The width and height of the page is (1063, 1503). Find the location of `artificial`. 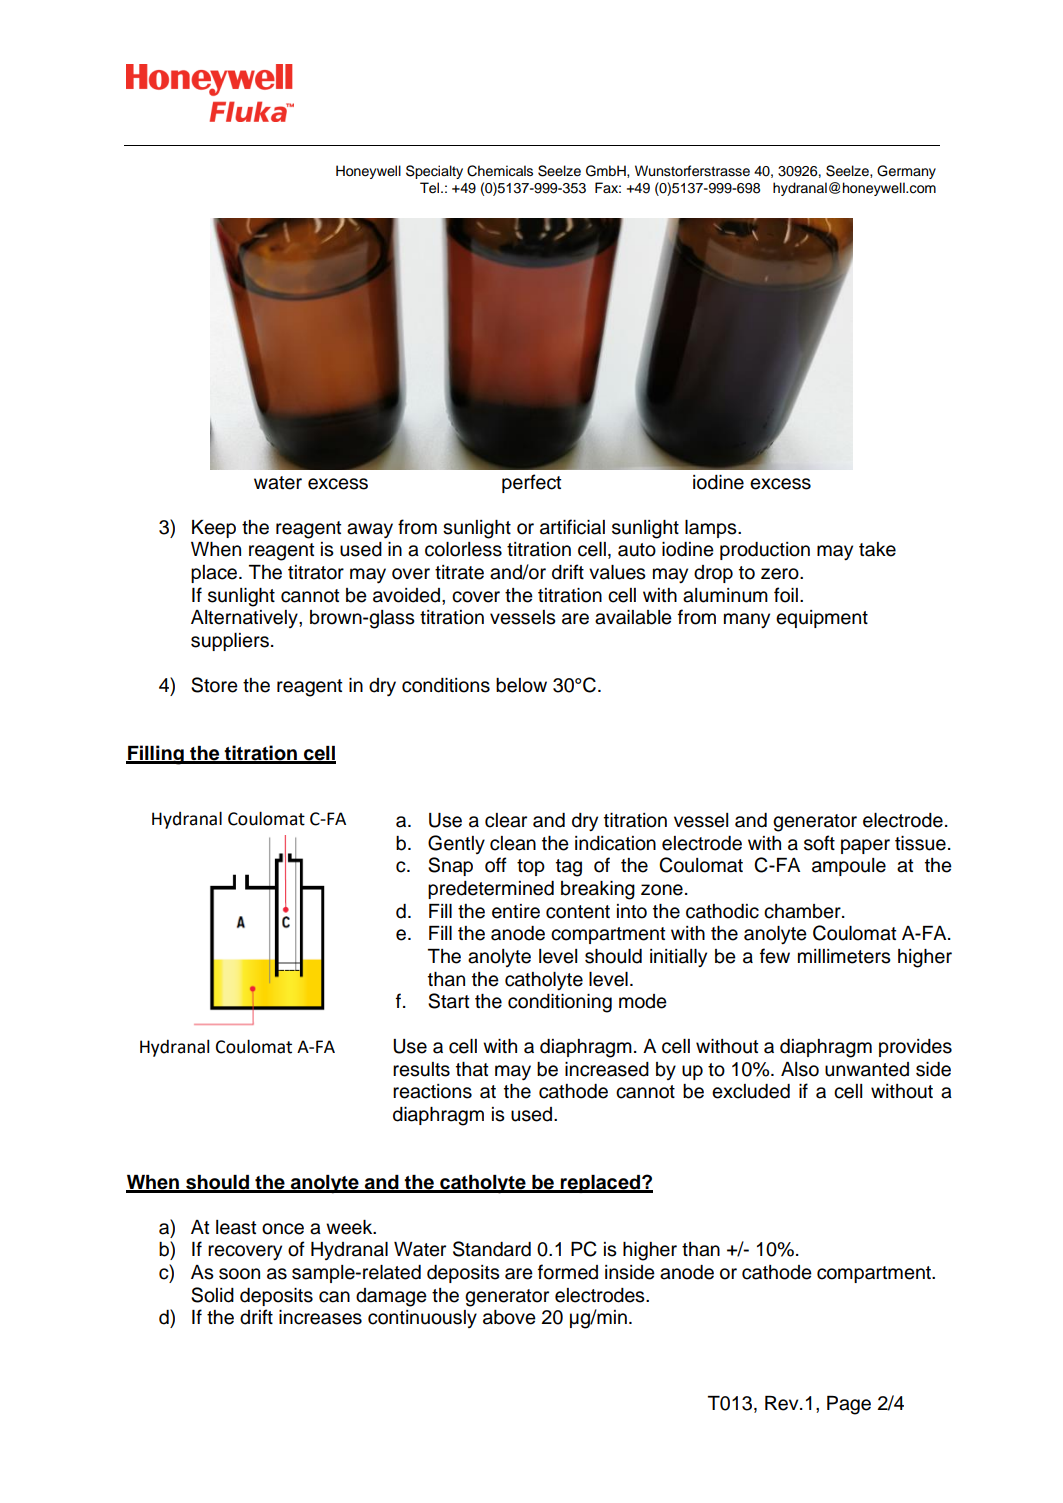

artificial is located at coordinates (572, 527).
